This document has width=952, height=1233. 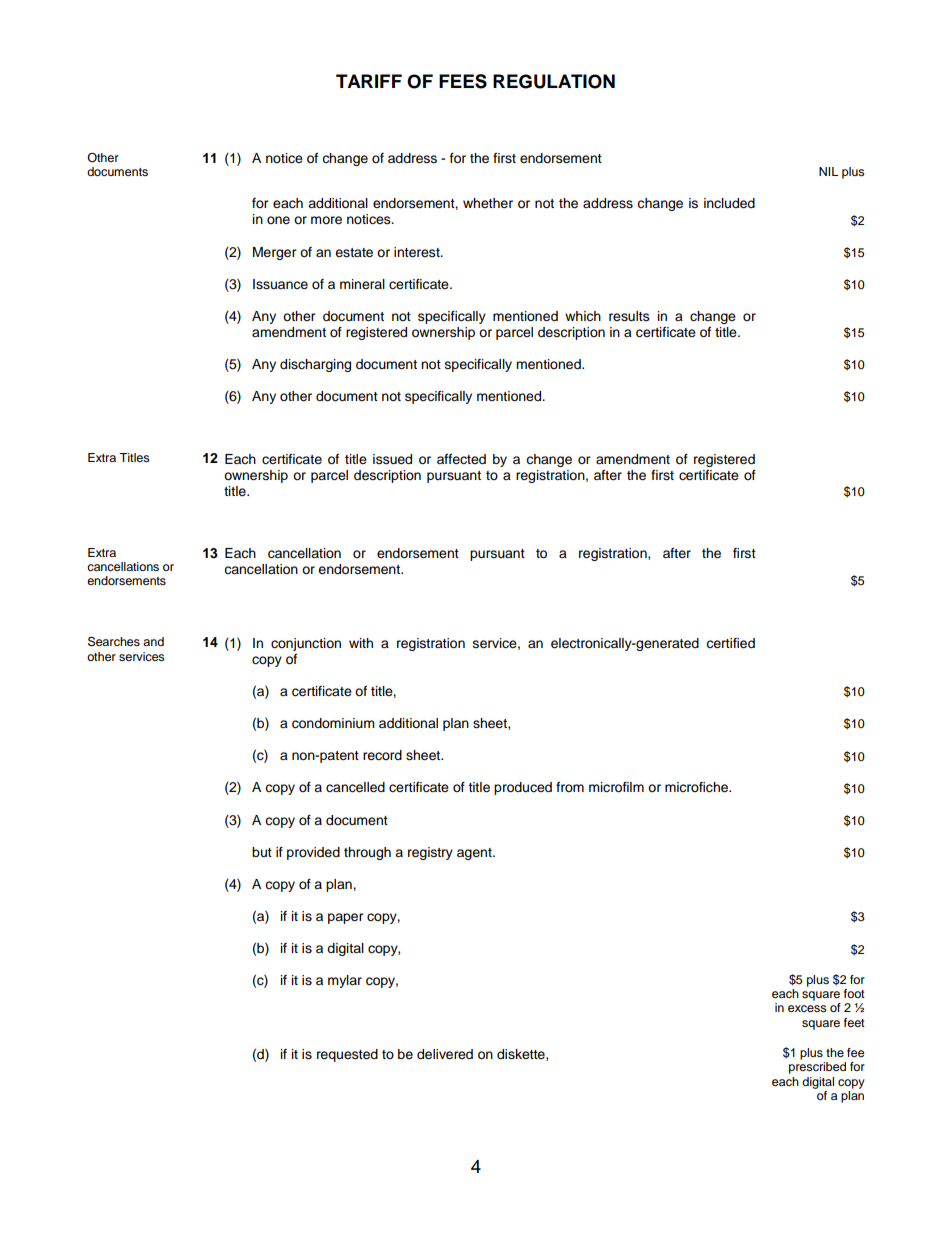 What do you see at coordinates (807, 1008) in the document?
I see `excess` at bounding box center [807, 1008].
